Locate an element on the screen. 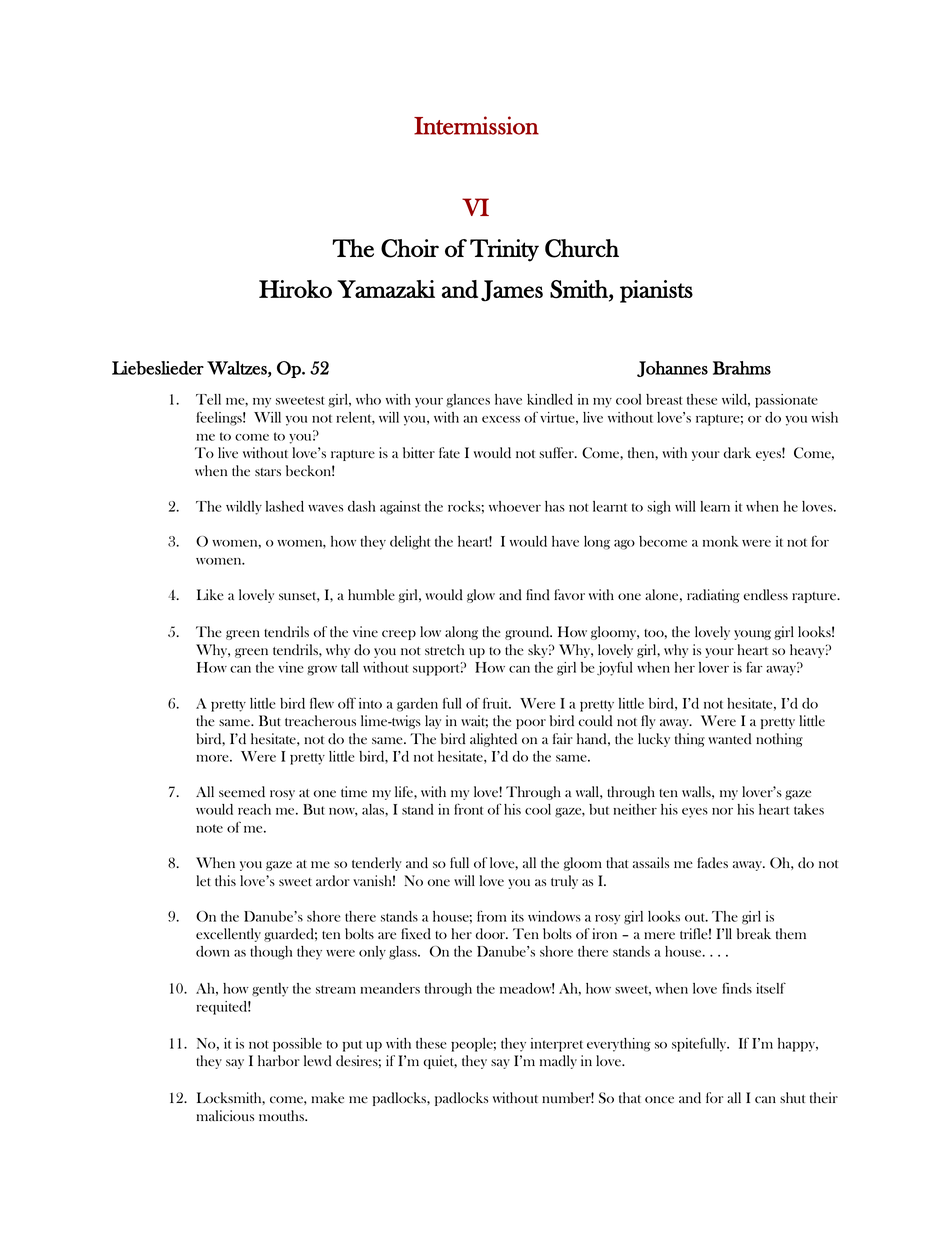 The image size is (952, 1233). suffer is located at coordinates (557, 452).
